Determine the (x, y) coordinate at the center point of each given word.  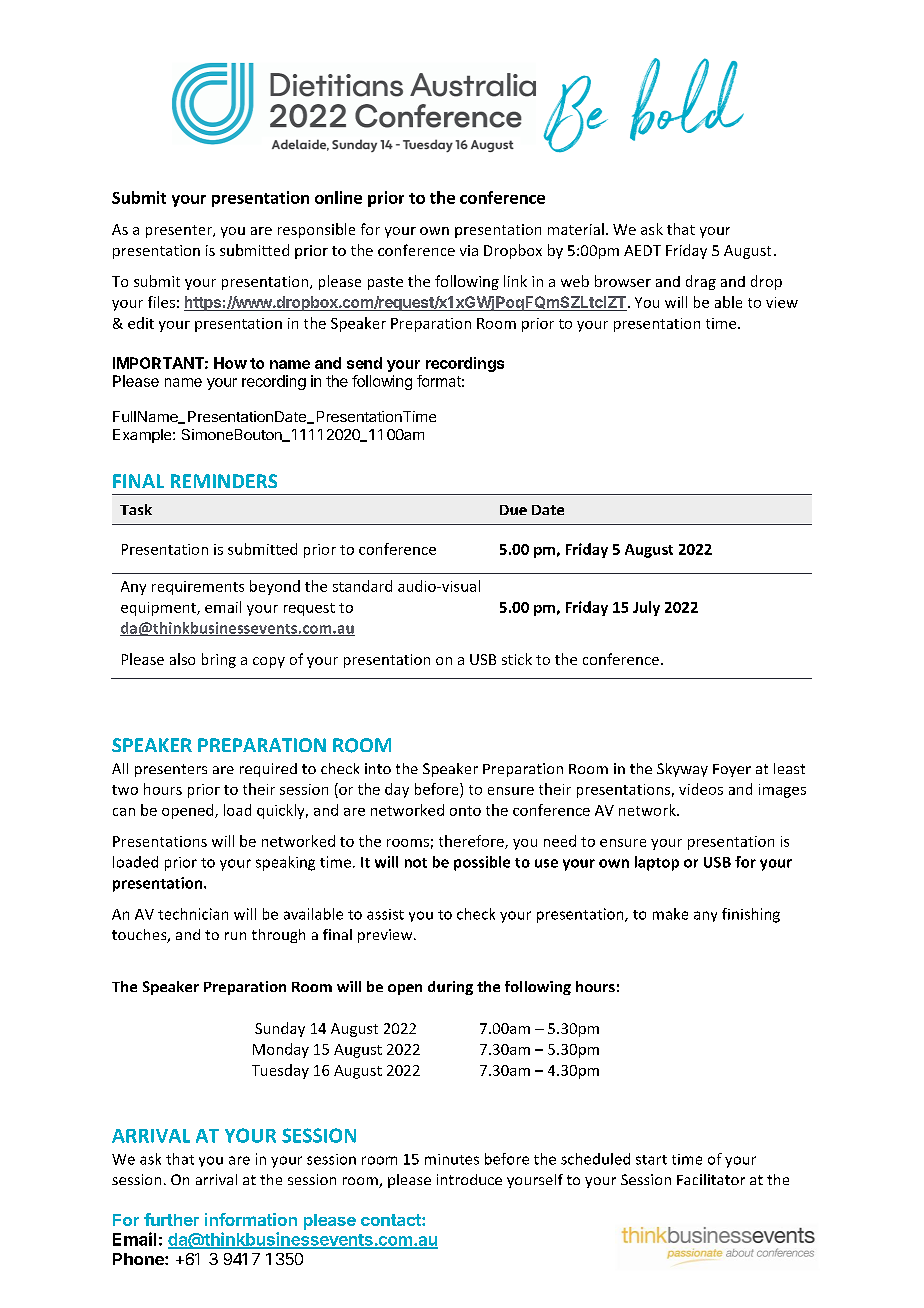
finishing (751, 915)
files (161, 302)
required (268, 770)
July (646, 608)
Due (513, 510)
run (235, 936)
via (469, 250)
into (378, 768)
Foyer (732, 770)
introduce (469, 1179)
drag (701, 282)
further (171, 1219)
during (450, 988)
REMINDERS (224, 481)
